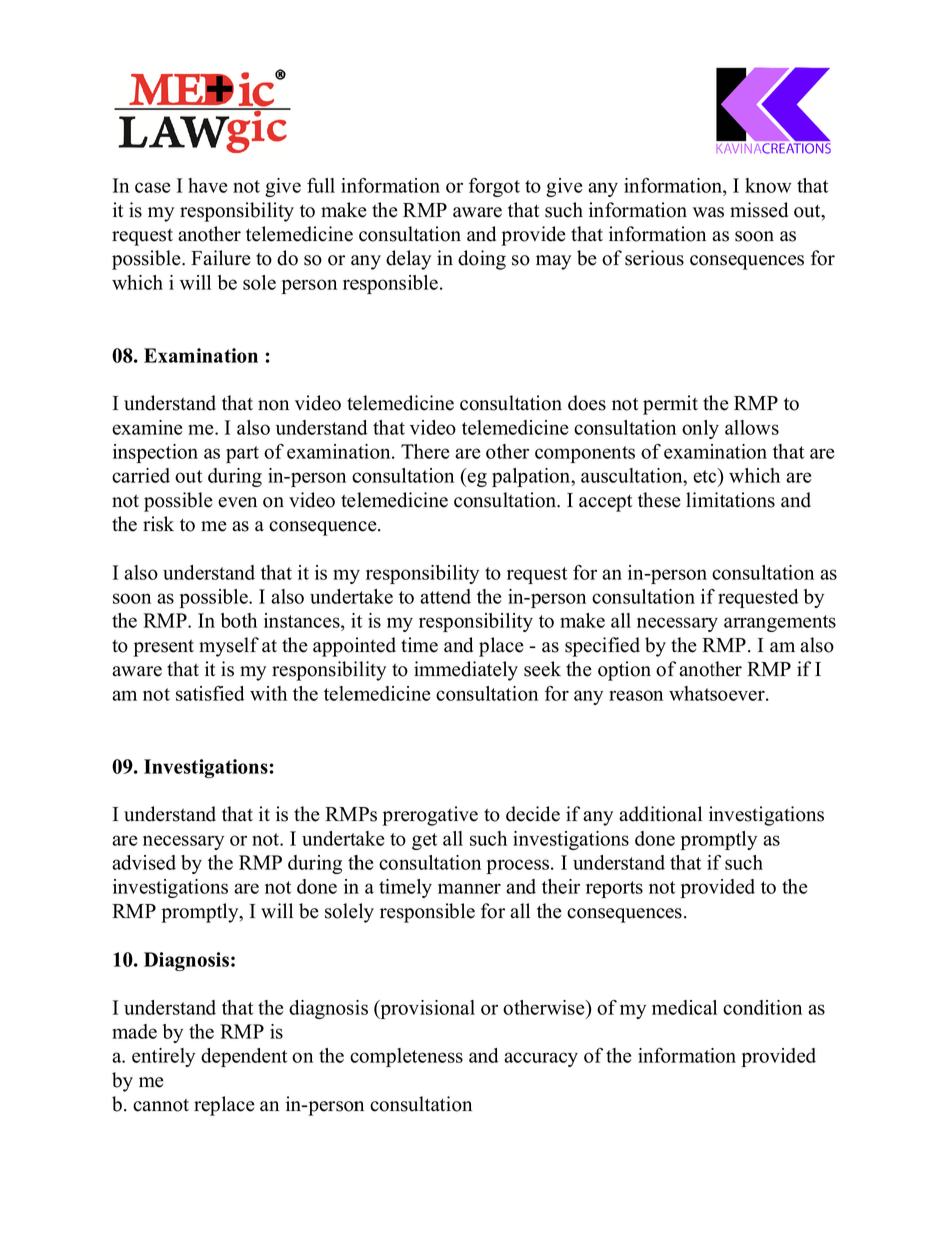 The width and height of the screenshot is (952, 1233). I want to click on option, so click(624, 671).
